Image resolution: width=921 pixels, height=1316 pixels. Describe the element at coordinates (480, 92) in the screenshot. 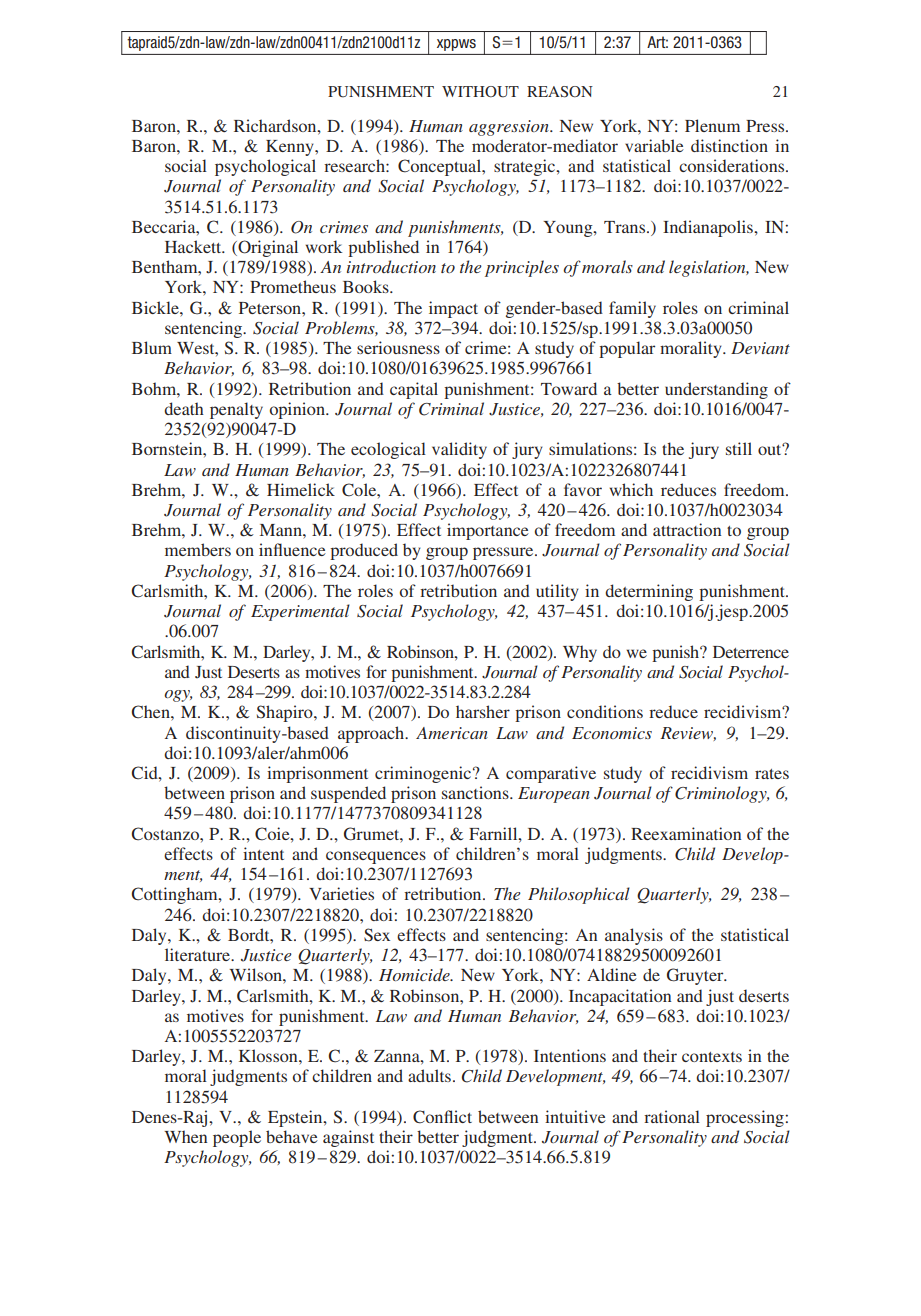

I see `WITHOUT` at that location.
